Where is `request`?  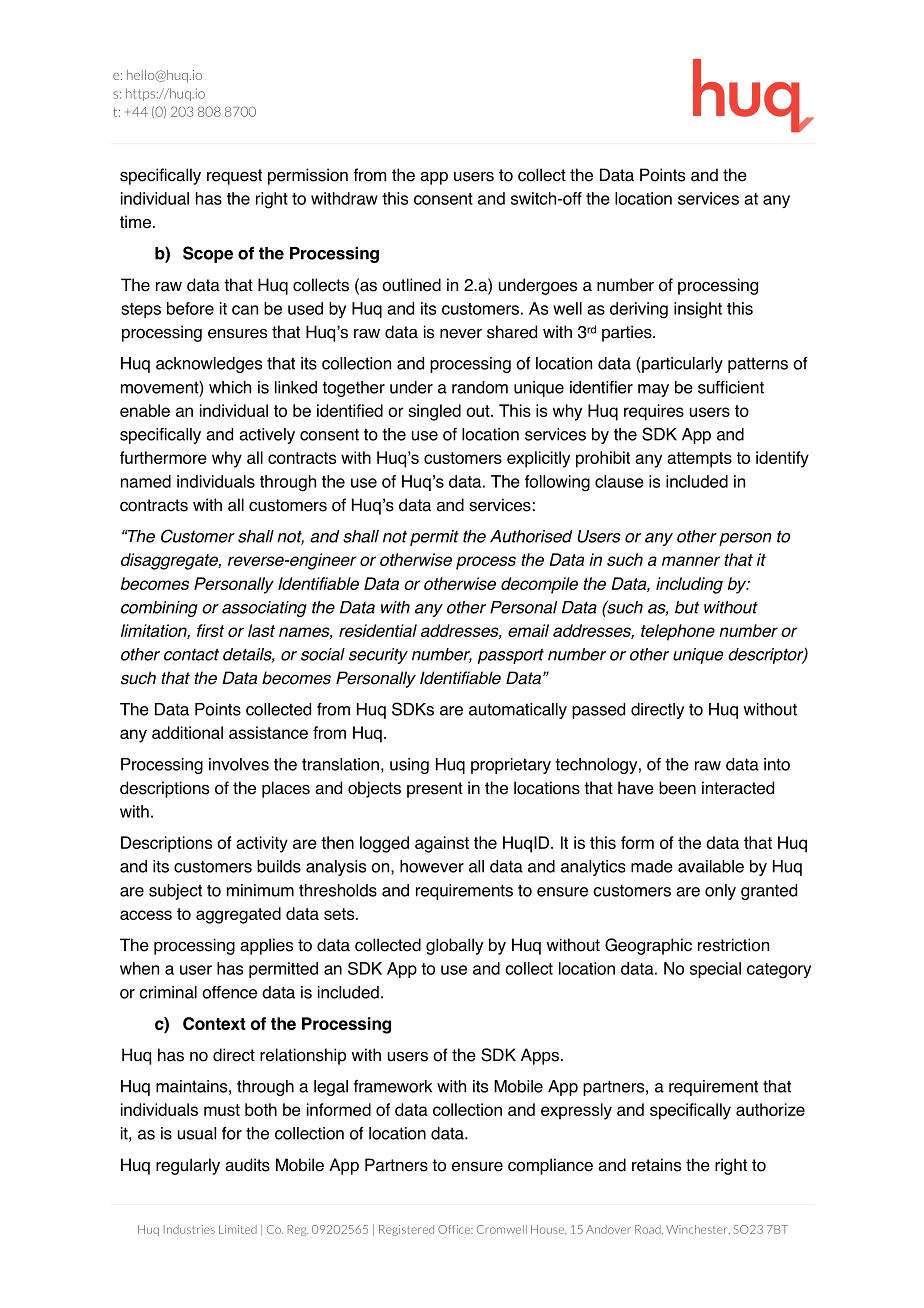 request is located at coordinates (234, 177).
